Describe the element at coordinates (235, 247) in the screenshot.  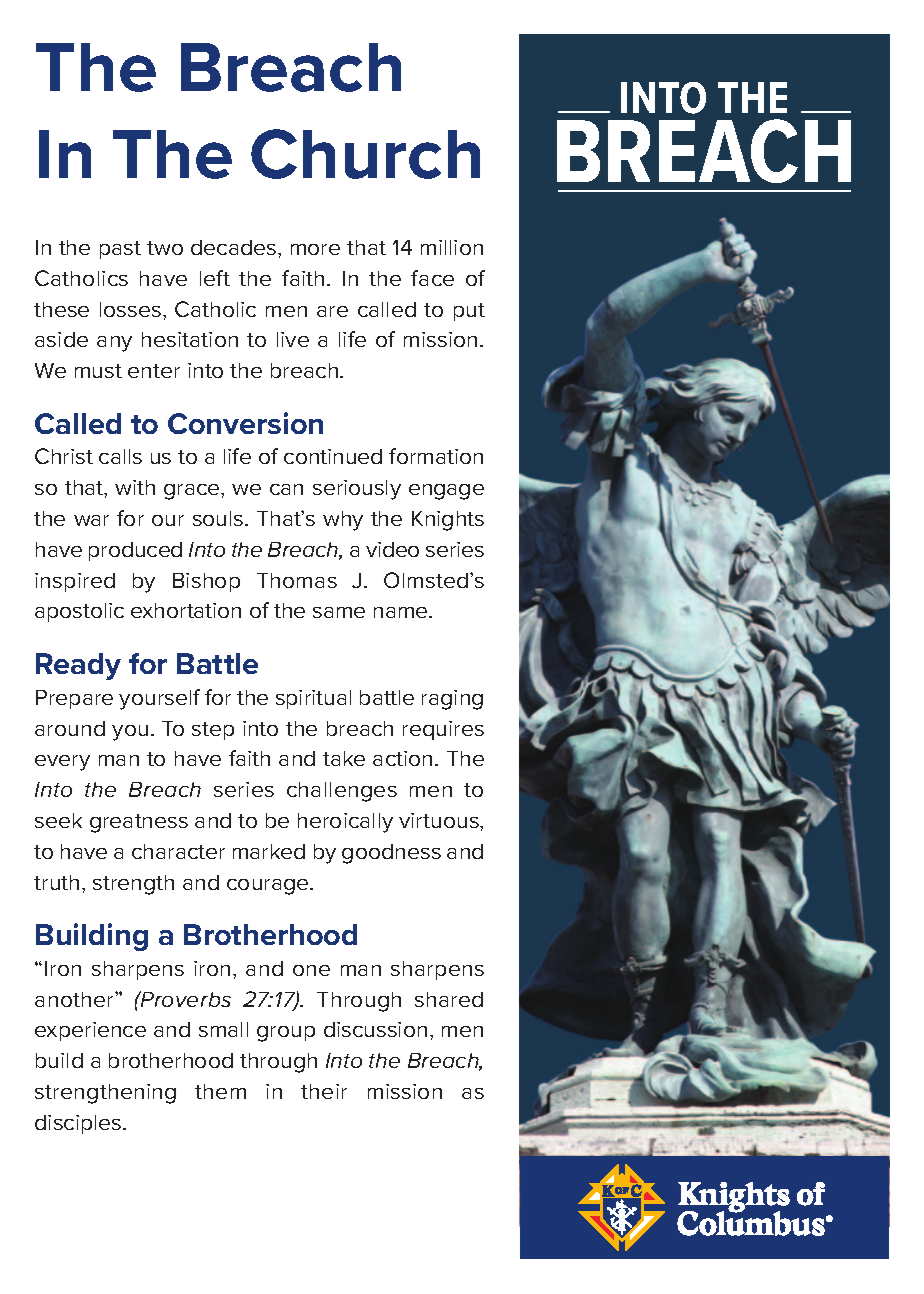
I see `decades` at that location.
